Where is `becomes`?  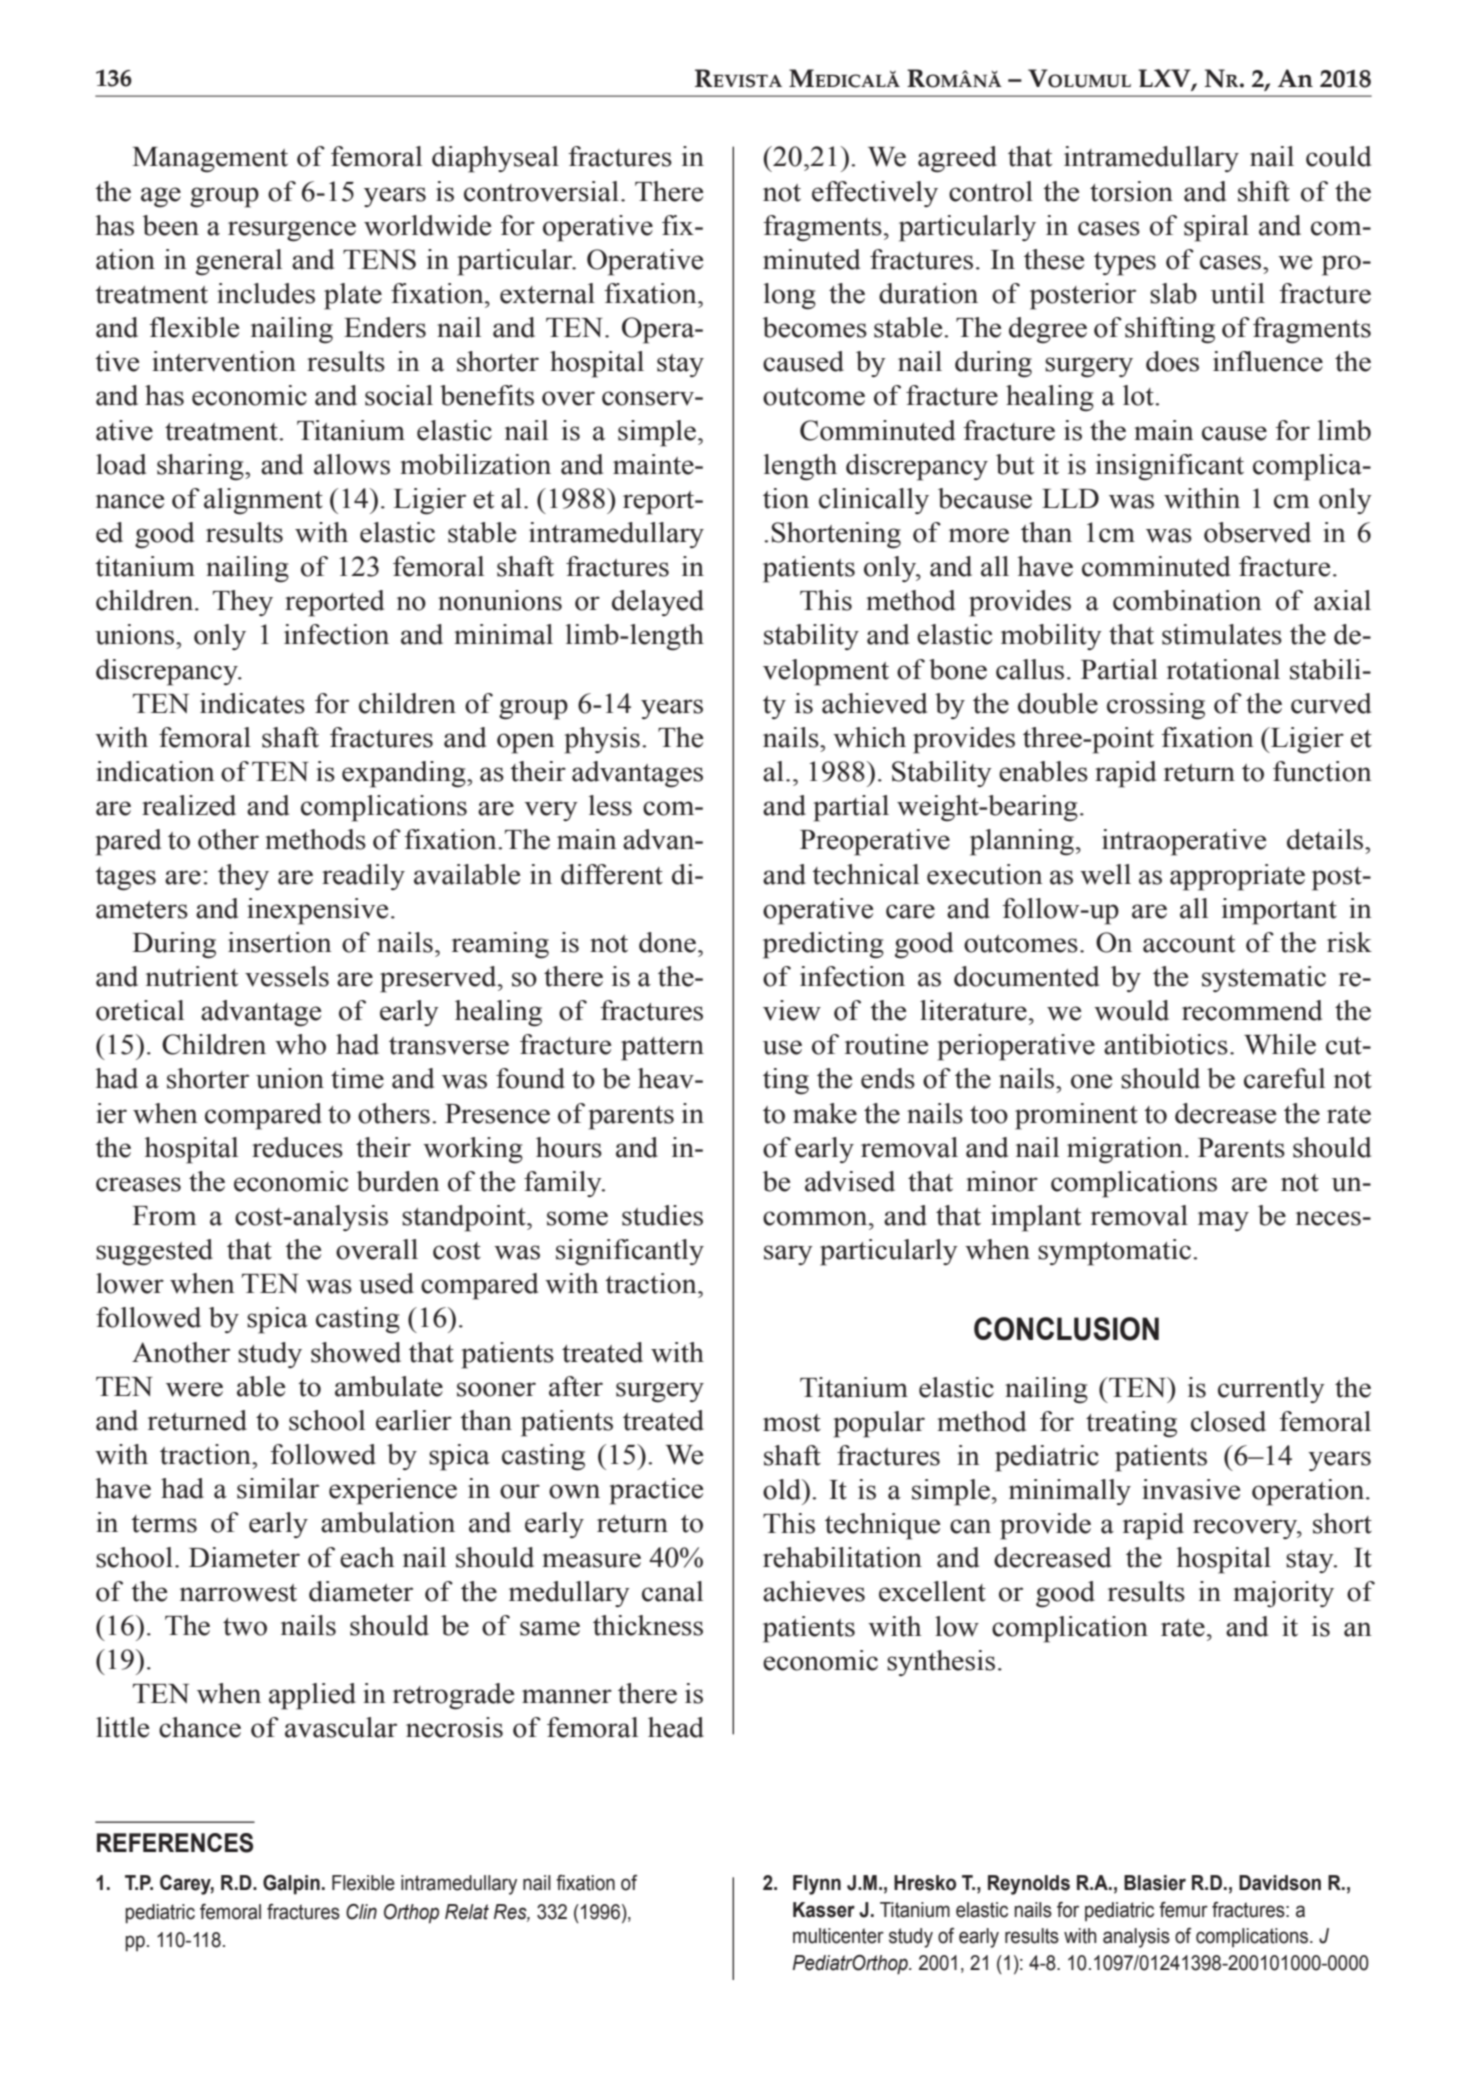
becomes is located at coordinates (815, 327).
